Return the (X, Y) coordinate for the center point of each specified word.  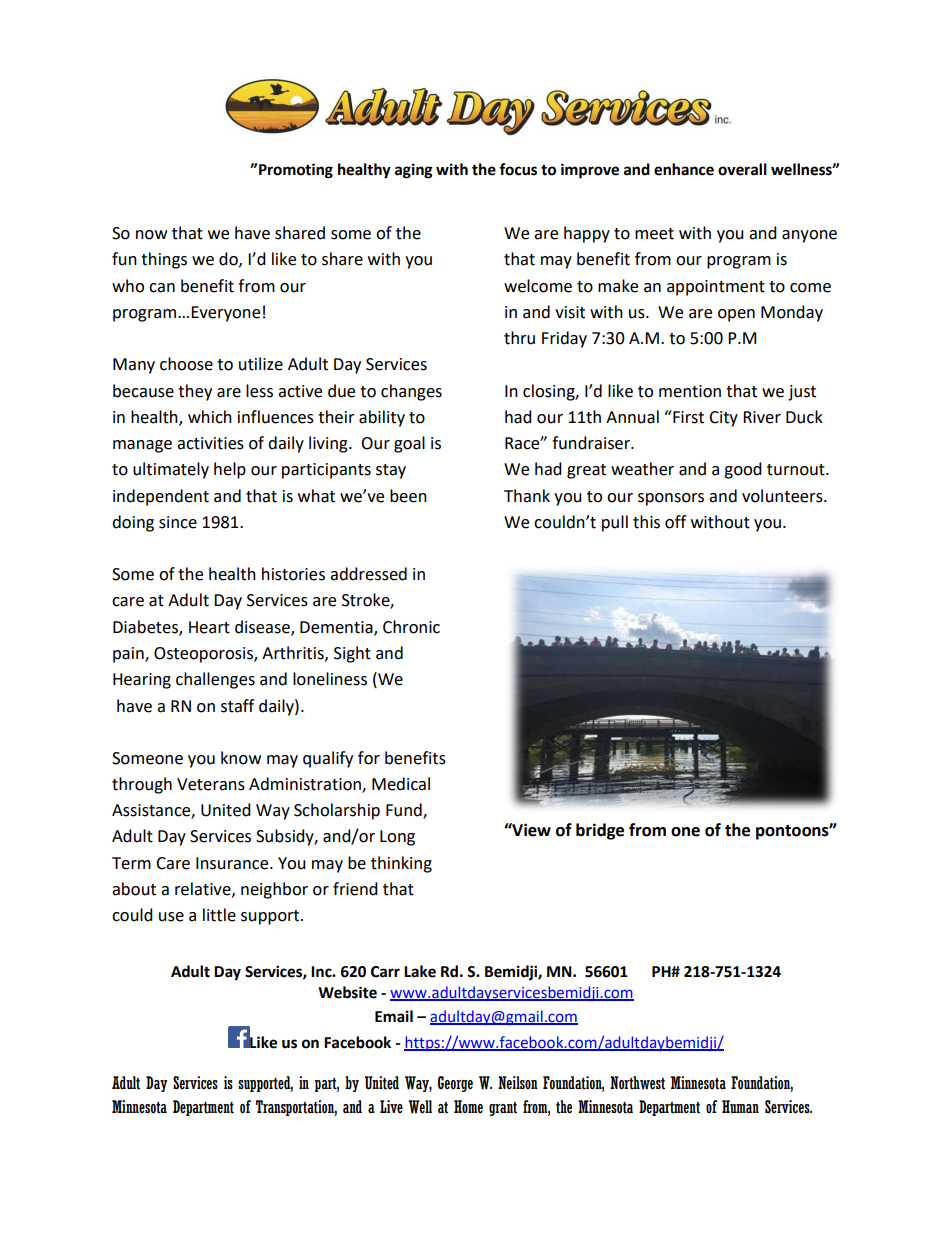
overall (742, 169)
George (455, 1084)
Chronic (411, 627)
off (675, 522)
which (210, 417)
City (723, 419)
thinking (401, 864)
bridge (600, 831)
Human (740, 1107)
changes (411, 392)
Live (391, 1107)
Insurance (233, 863)
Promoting (296, 171)
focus (518, 169)
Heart (209, 627)
